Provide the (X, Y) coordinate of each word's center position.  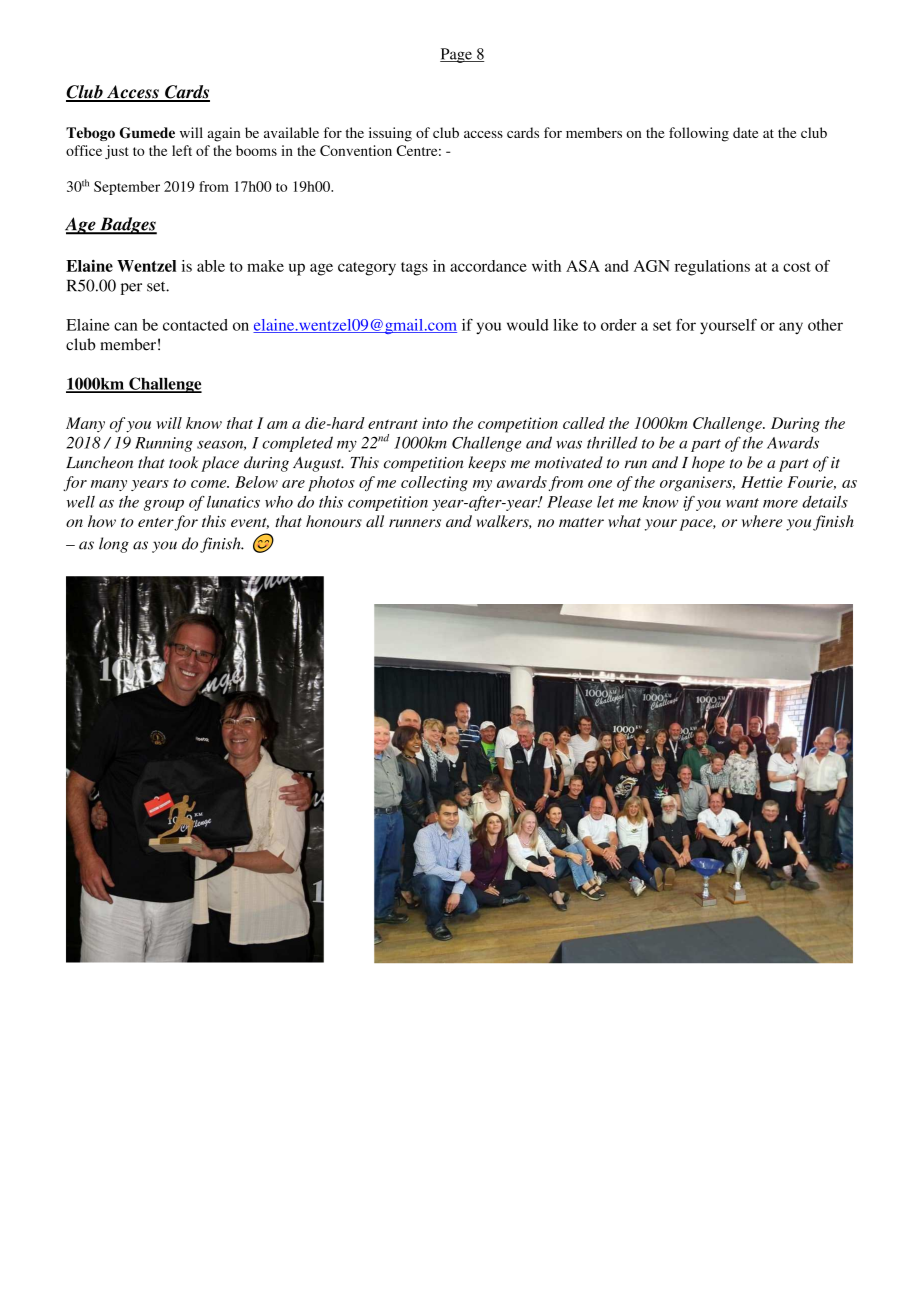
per (131, 289)
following (699, 134)
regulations (712, 268)
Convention (356, 150)
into (435, 423)
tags (414, 269)
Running (164, 444)
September (127, 188)
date (745, 132)
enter (156, 524)
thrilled (612, 442)
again (224, 134)
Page (457, 55)
